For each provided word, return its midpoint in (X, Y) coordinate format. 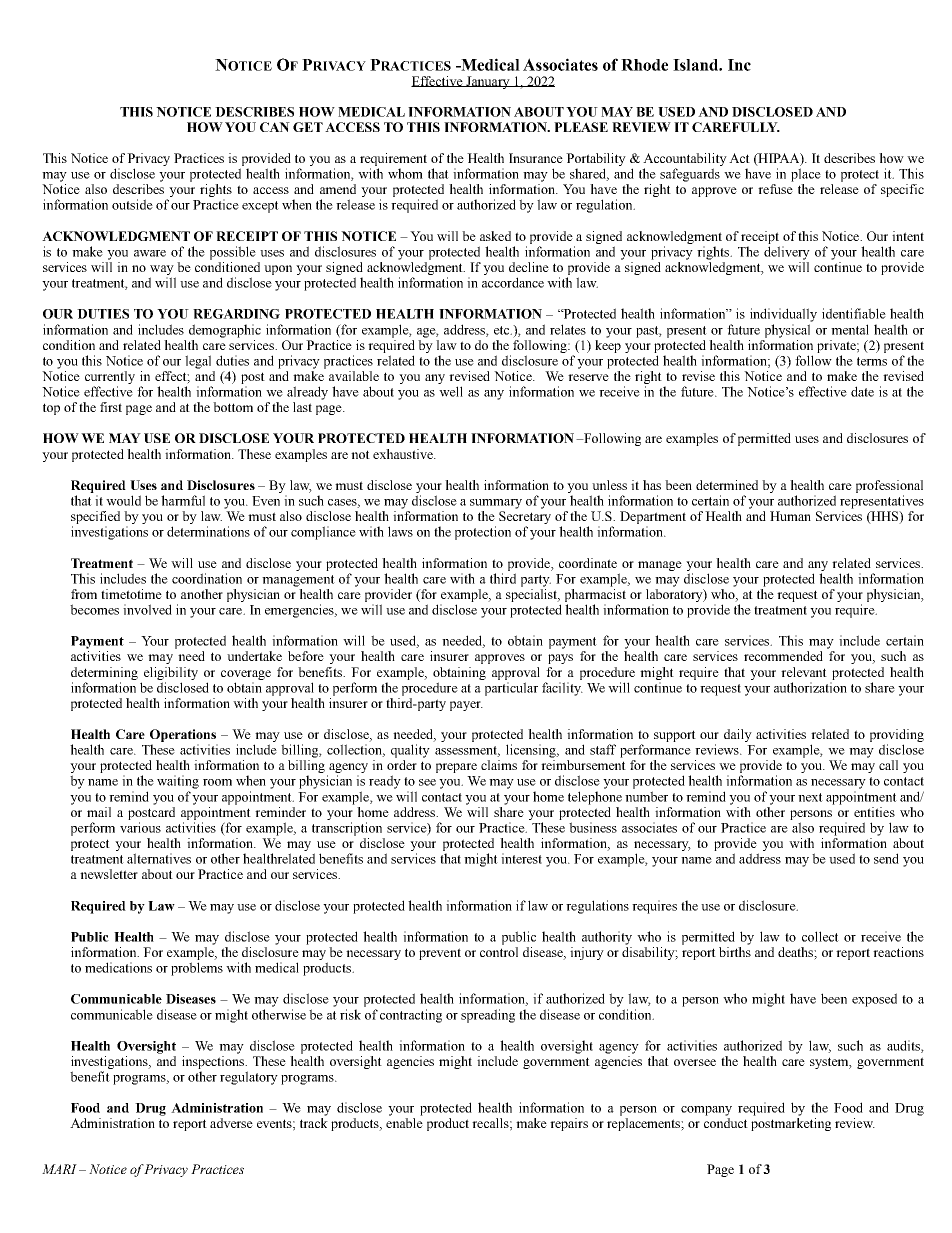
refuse (775, 189)
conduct (726, 1123)
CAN (275, 127)
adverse (231, 1123)
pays (560, 659)
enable (404, 1123)
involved (147, 609)
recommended (783, 656)
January (488, 82)
